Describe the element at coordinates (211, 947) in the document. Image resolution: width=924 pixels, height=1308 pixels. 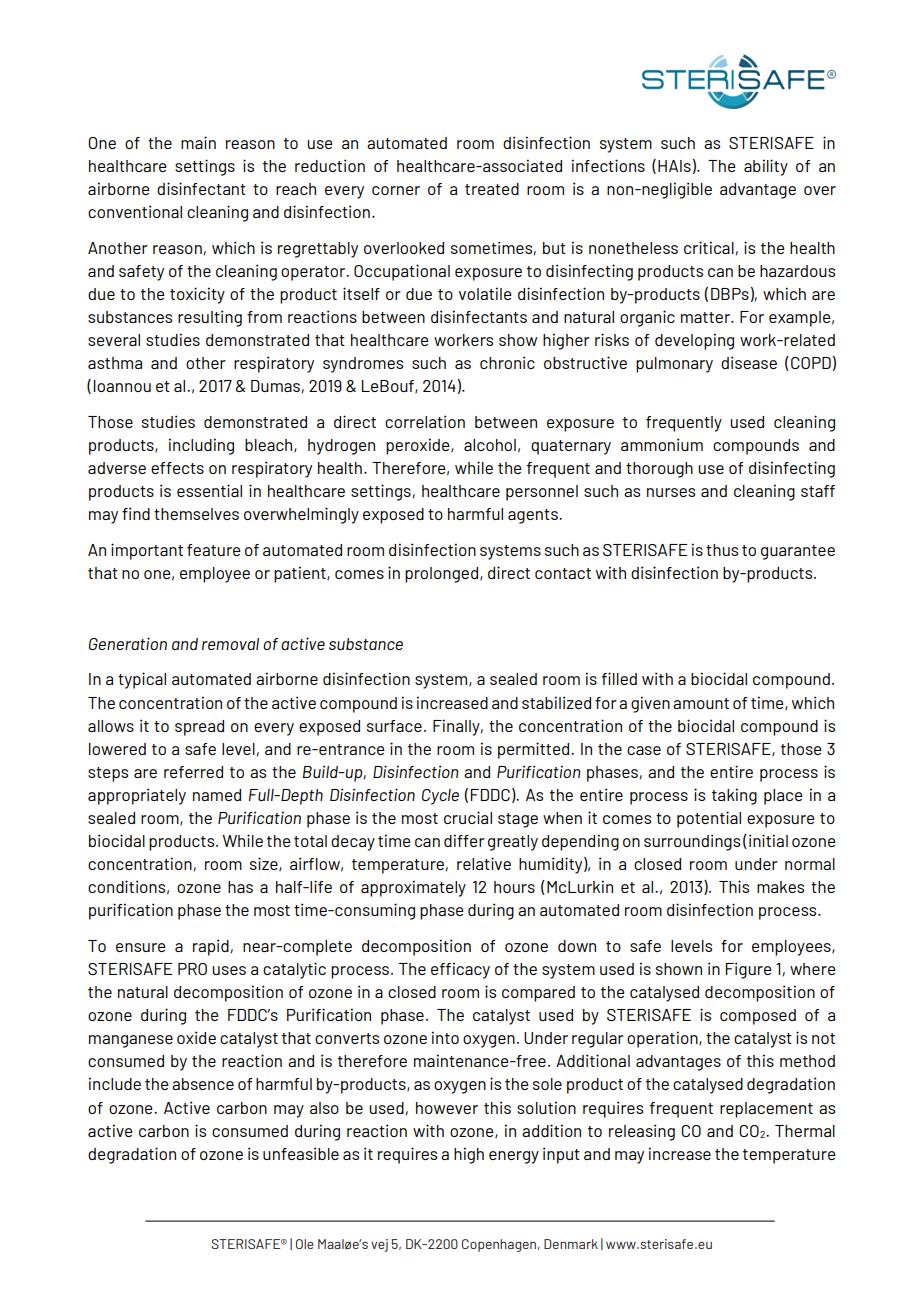
I see `rapid` at that location.
